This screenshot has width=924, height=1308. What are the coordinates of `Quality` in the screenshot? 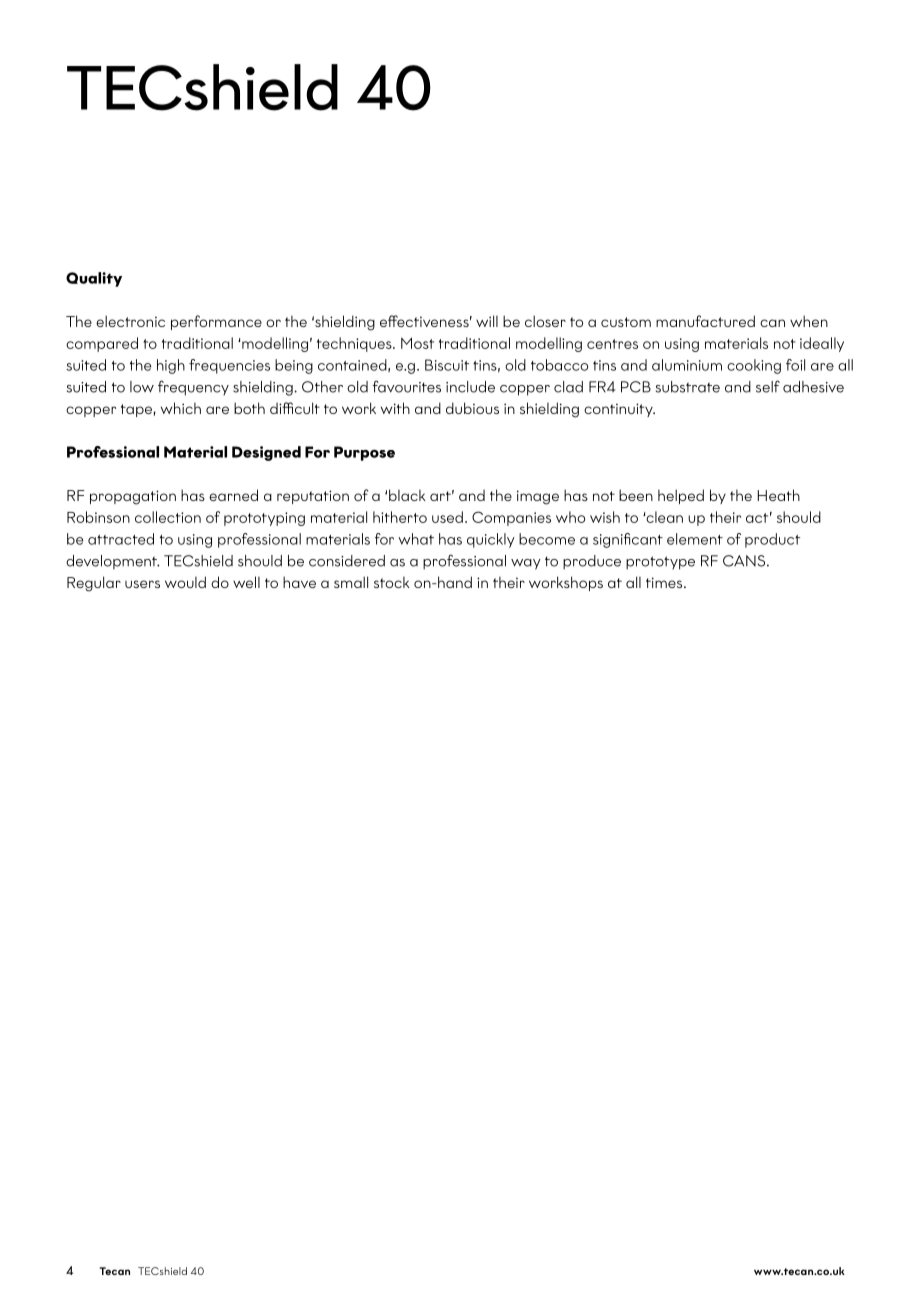 It's located at (94, 279).
